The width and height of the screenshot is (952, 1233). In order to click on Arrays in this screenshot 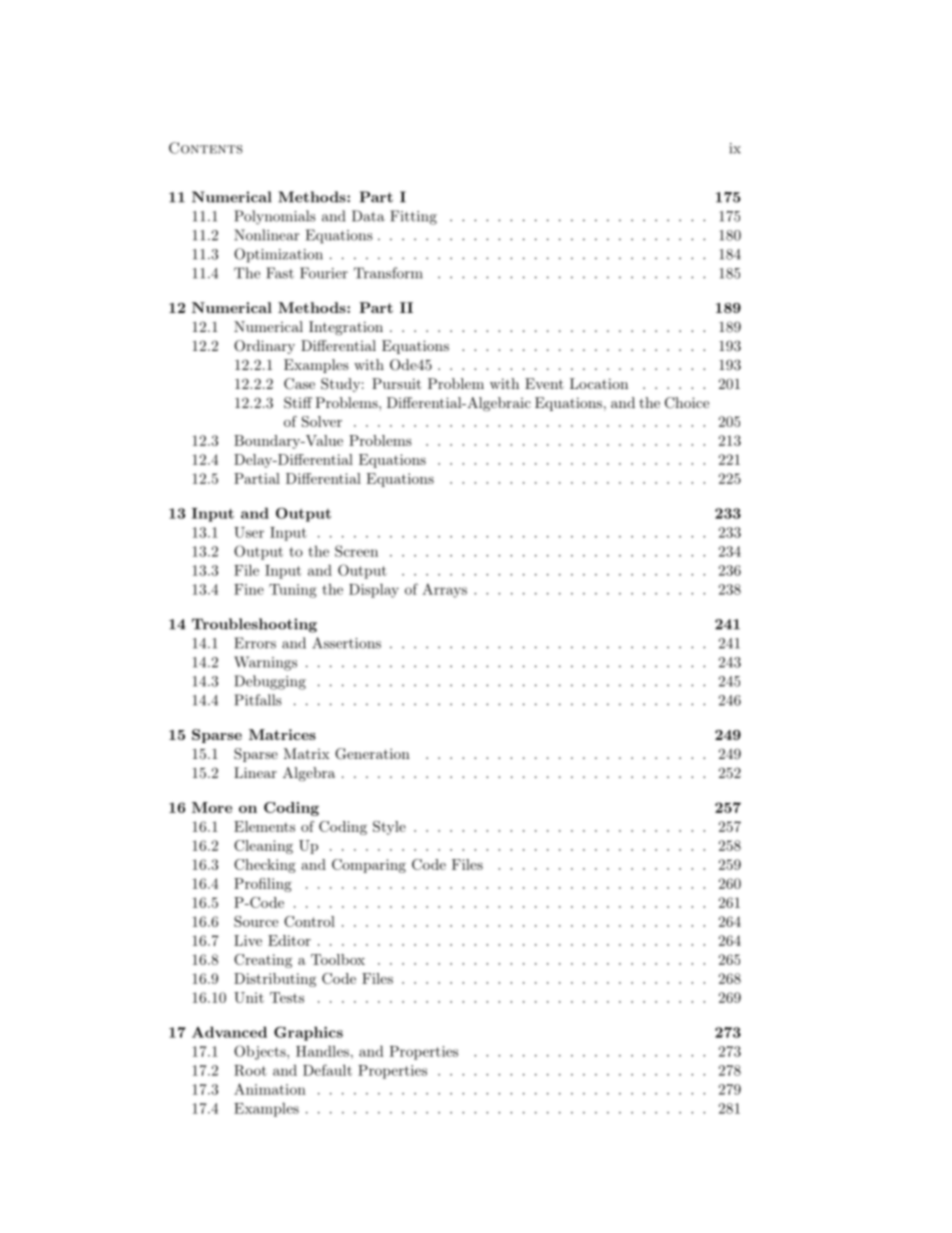, I will do `click(444, 590)`.
